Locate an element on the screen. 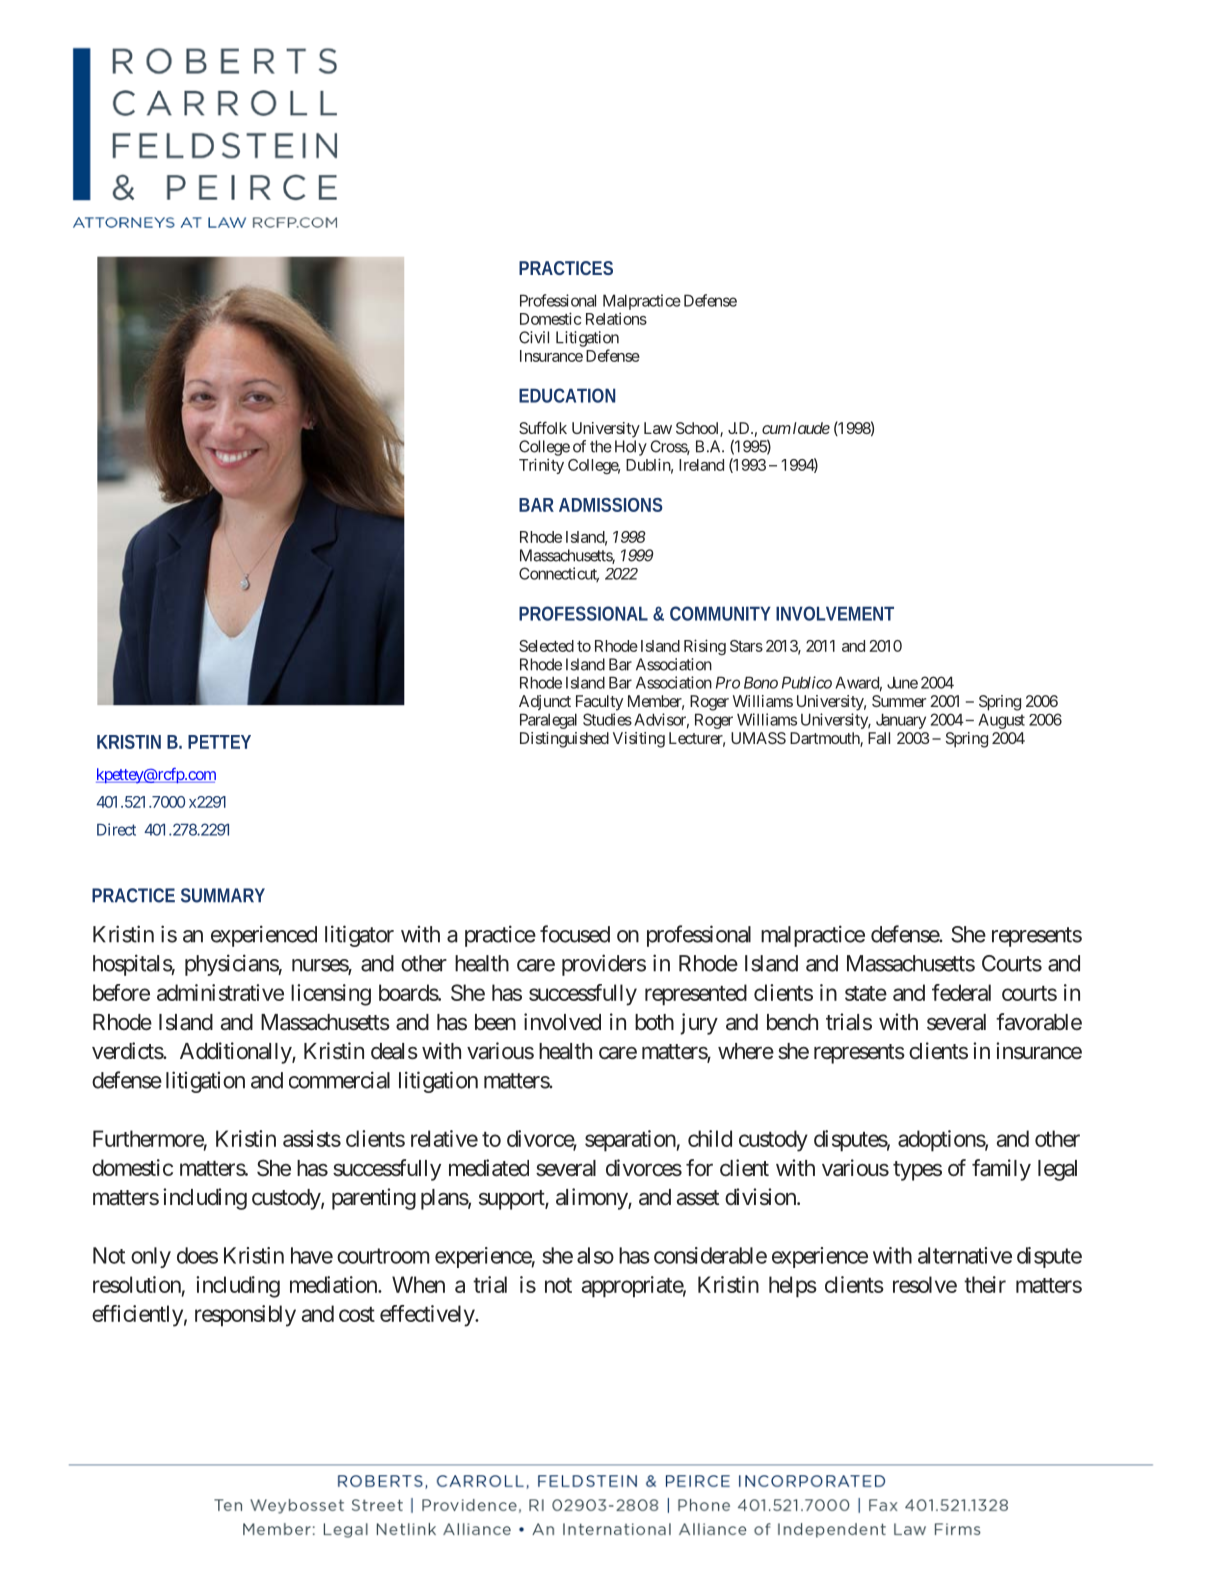  Fall is located at coordinates (879, 738).
